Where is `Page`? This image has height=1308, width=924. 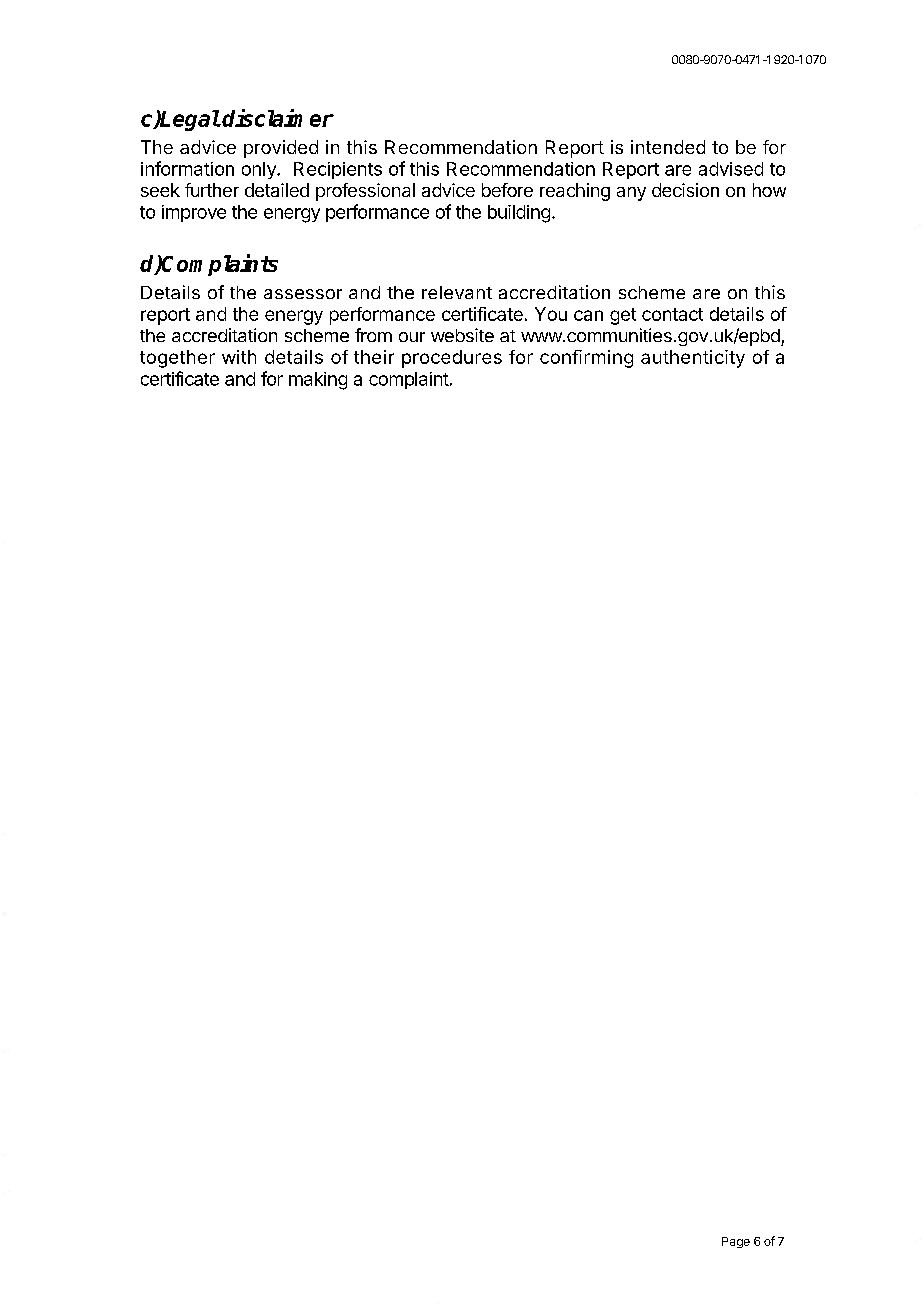 Page is located at coordinates (736, 1242).
